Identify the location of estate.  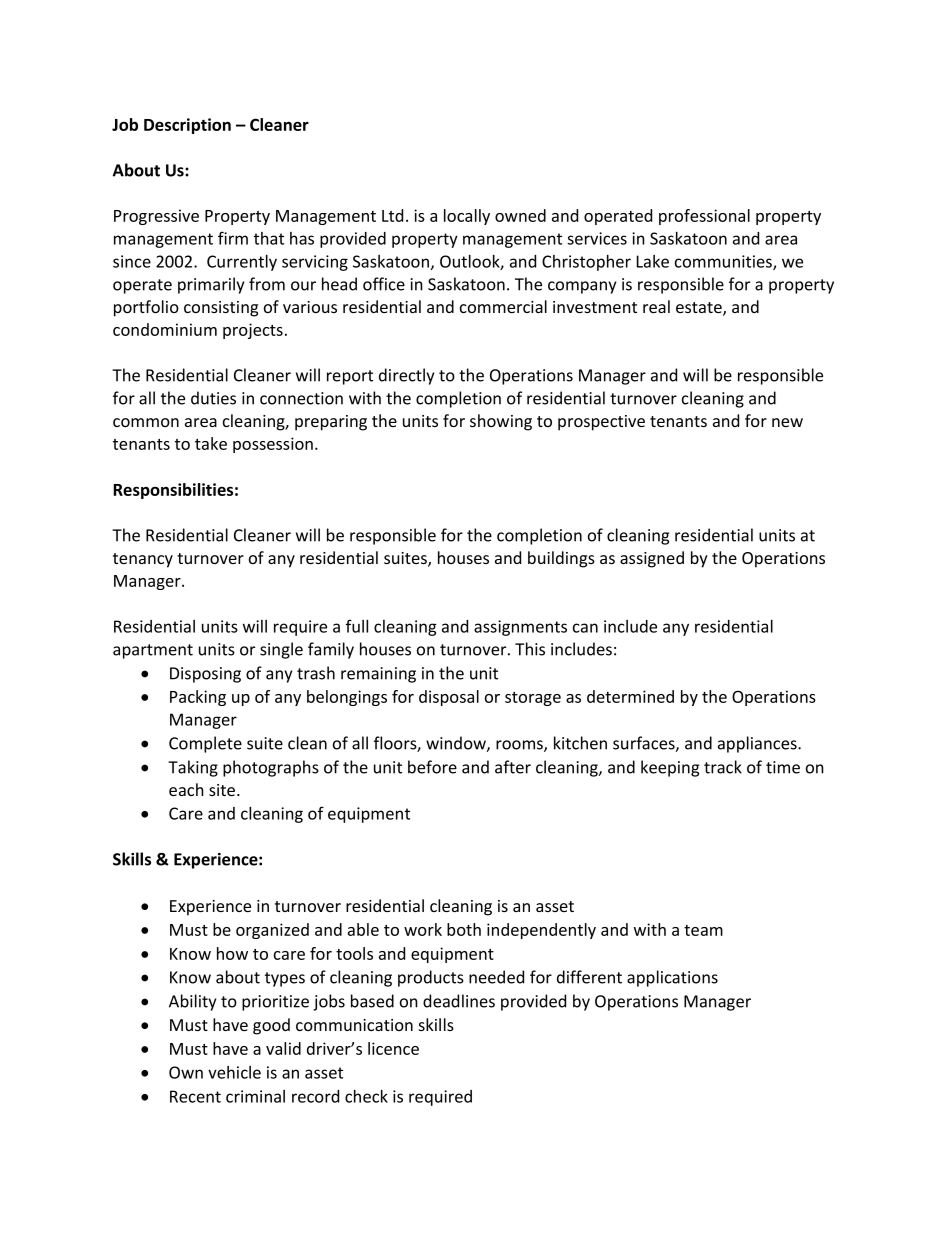
(700, 309).
